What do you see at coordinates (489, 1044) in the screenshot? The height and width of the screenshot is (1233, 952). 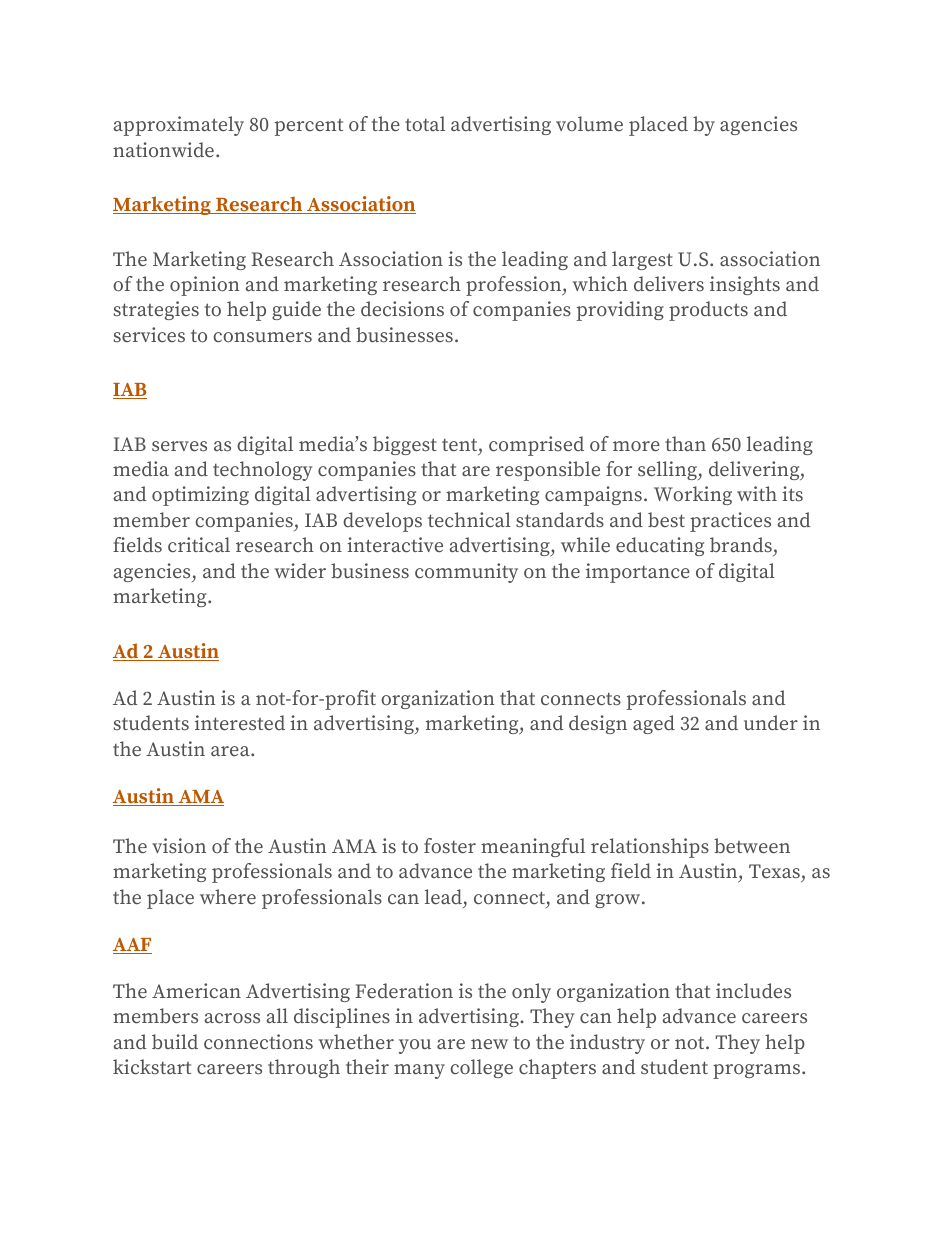 I see `new` at bounding box center [489, 1044].
